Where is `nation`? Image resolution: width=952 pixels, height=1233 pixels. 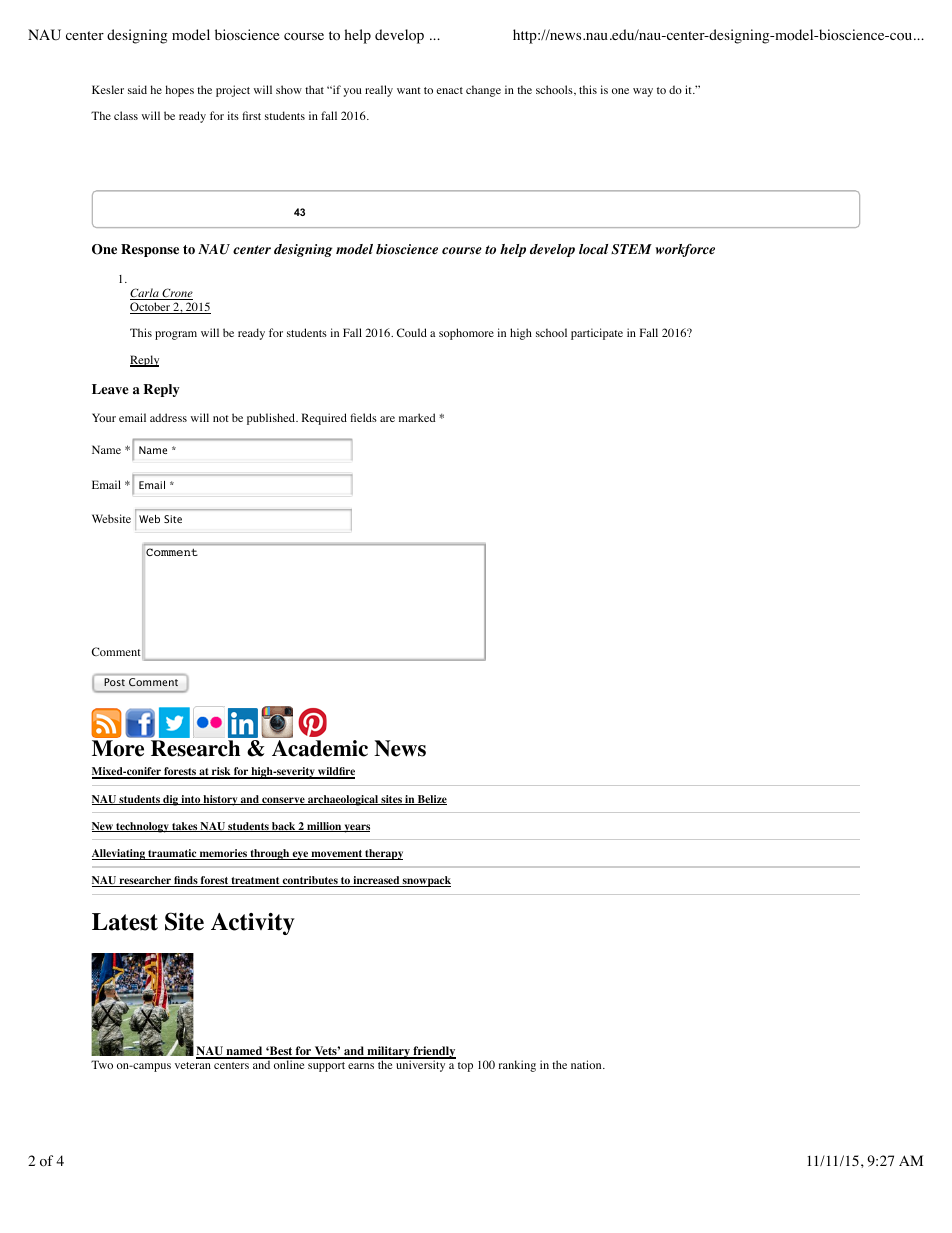 nation is located at coordinates (587, 1064).
